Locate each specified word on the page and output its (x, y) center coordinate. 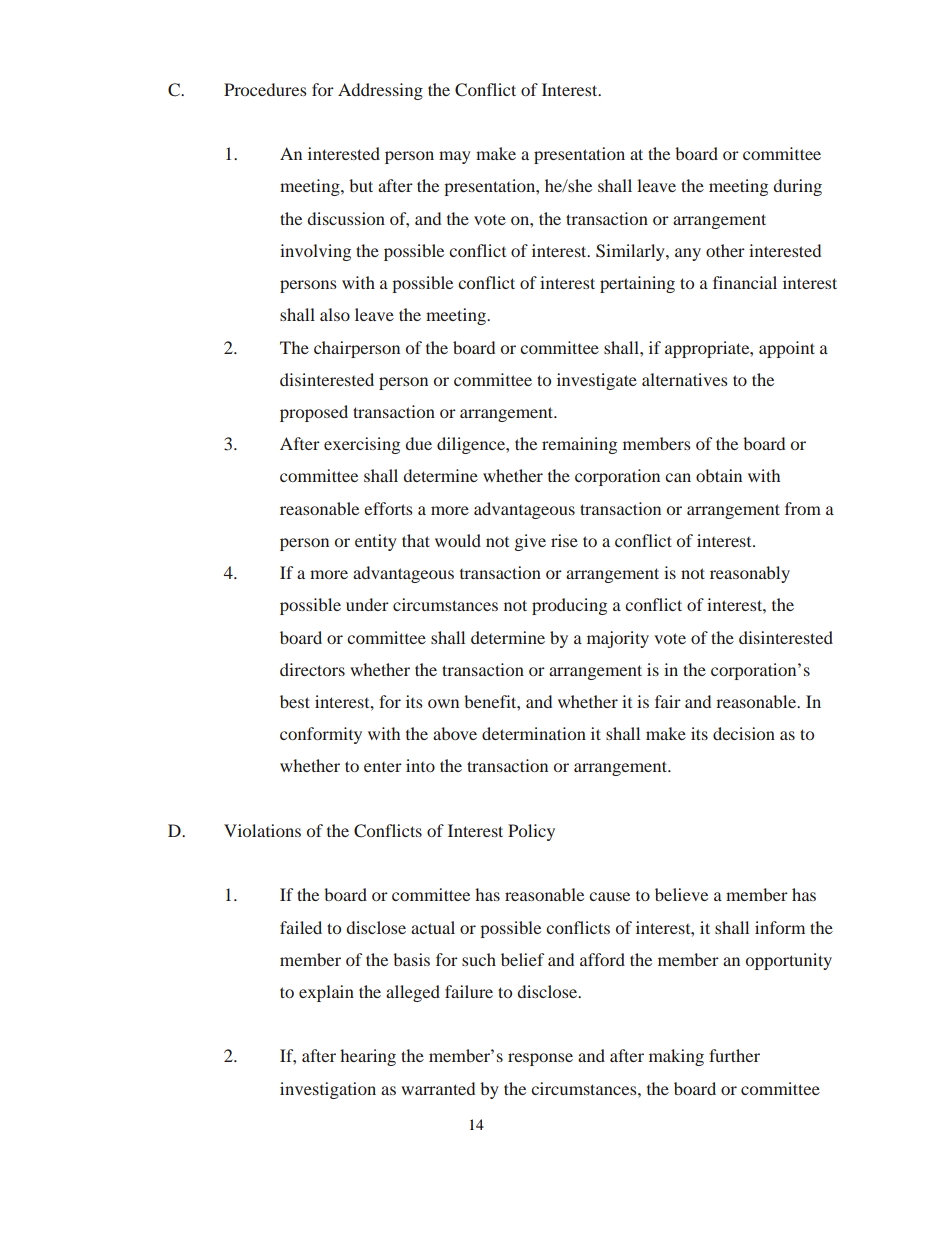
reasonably (750, 574)
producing (569, 606)
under (367, 604)
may (455, 157)
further (734, 1055)
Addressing (380, 91)
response (540, 1059)
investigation (328, 1090)
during (797, 187)
